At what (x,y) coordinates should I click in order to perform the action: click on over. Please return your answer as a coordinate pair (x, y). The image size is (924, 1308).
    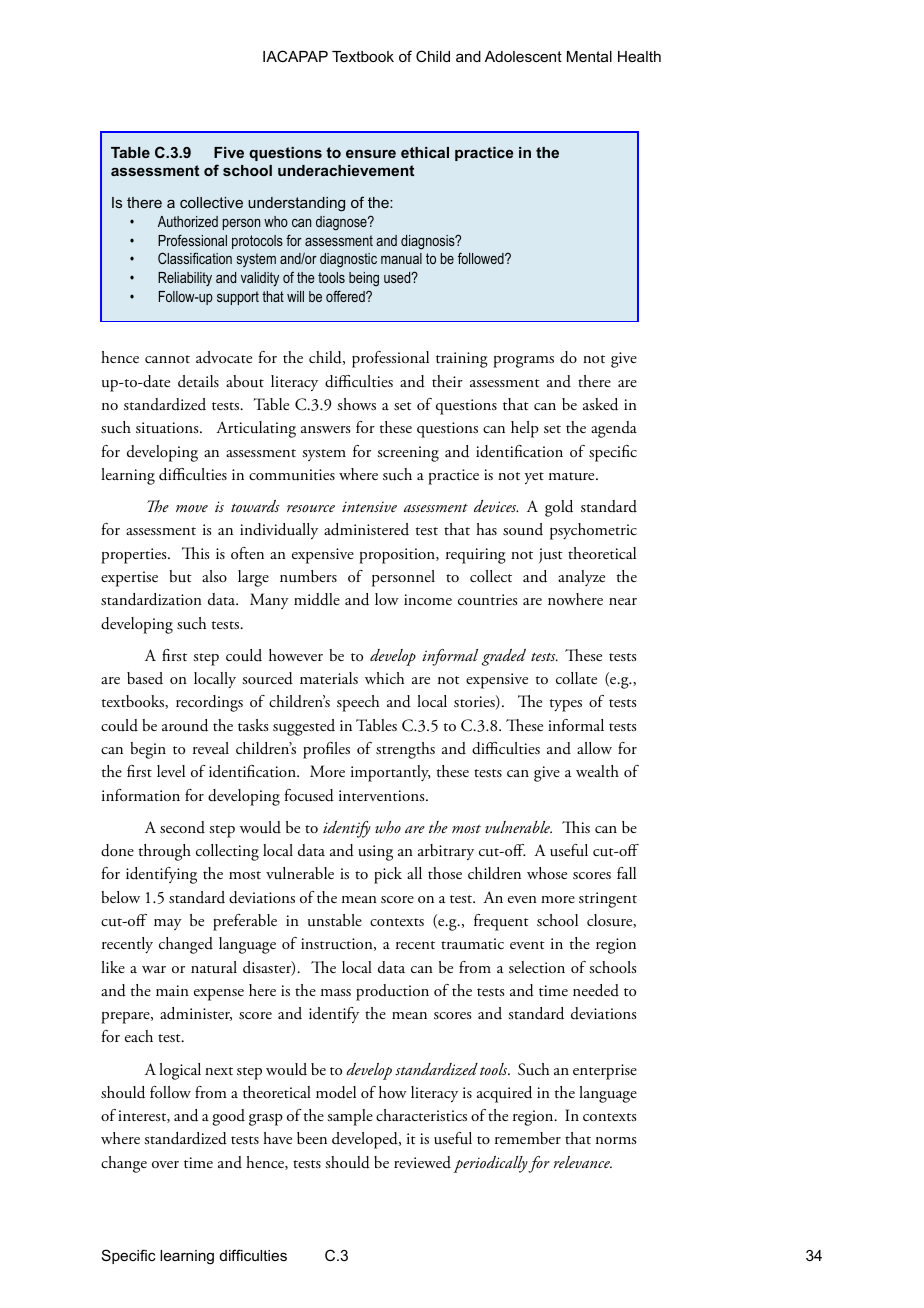
    Looking at the image, I should click on (165, 1164).
